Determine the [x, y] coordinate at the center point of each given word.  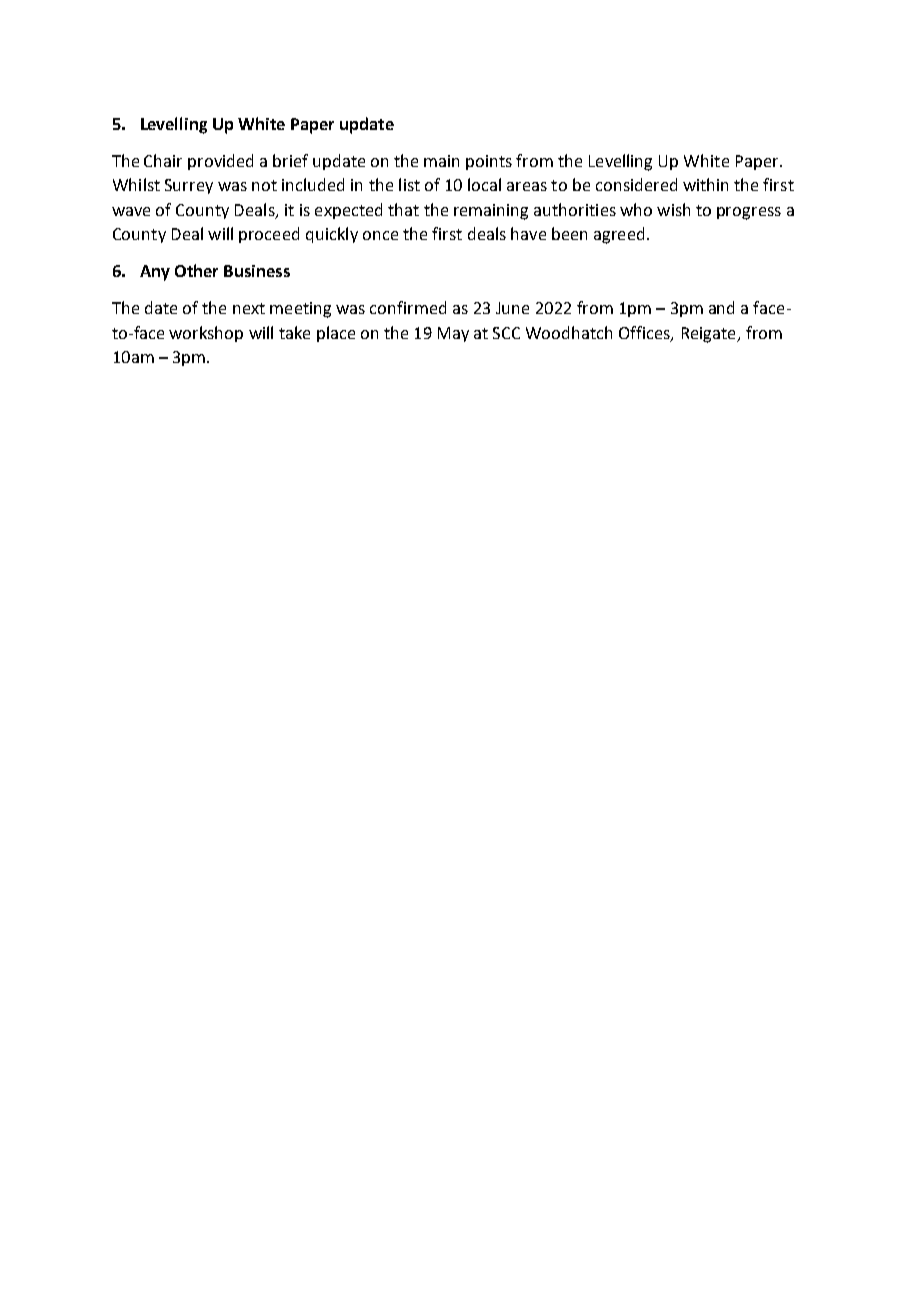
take [294, 332]
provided [220, 162]
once [380, 235]
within [705, 184]
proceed [269, 235]
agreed [619, 235]
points [489, 162]
